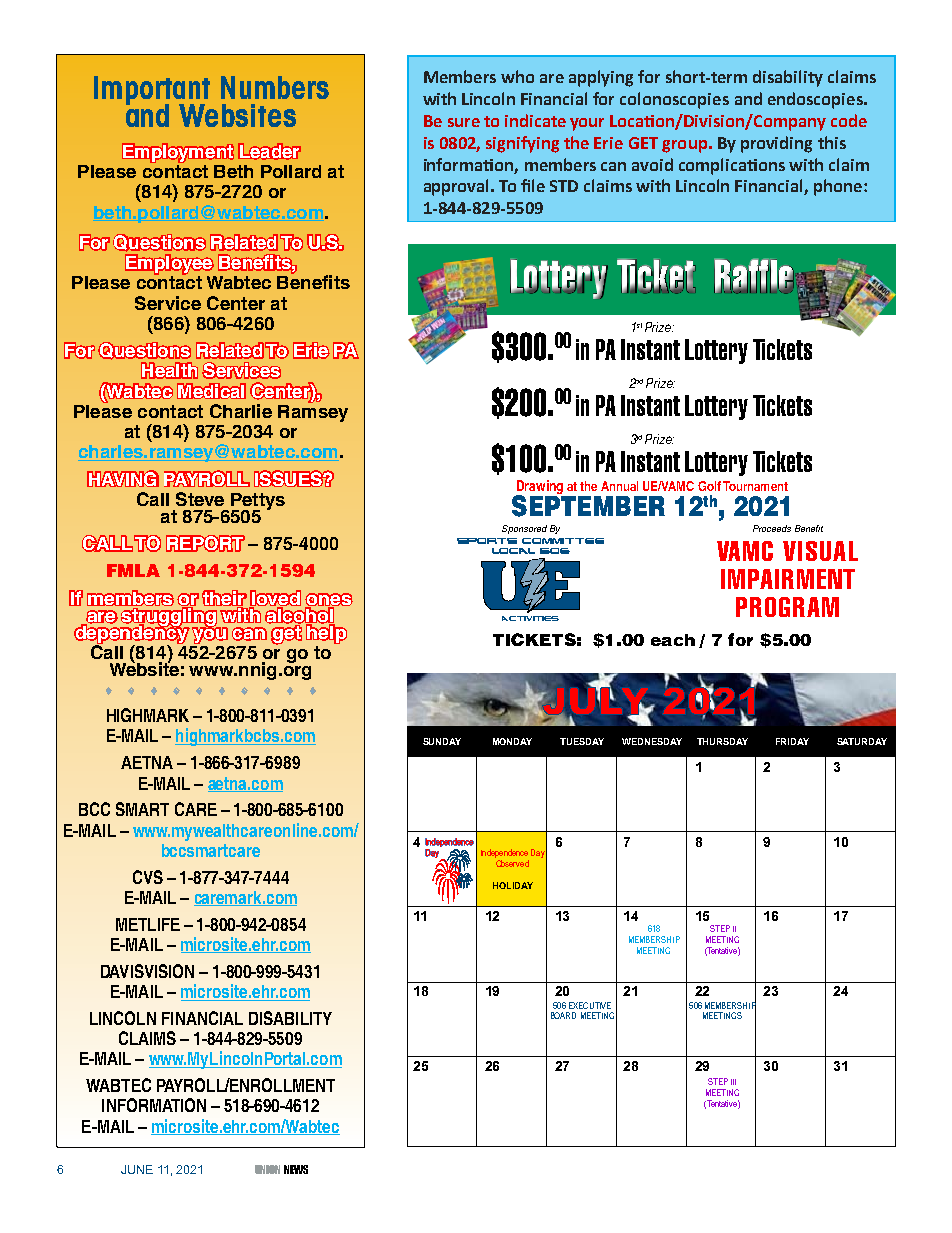 Image resolution: width=952 pixels, height=1233 pixels. What do you see at coordinates (148, 877) in the screenshot?
I see `CVS` at bounding box center [148, 877].
